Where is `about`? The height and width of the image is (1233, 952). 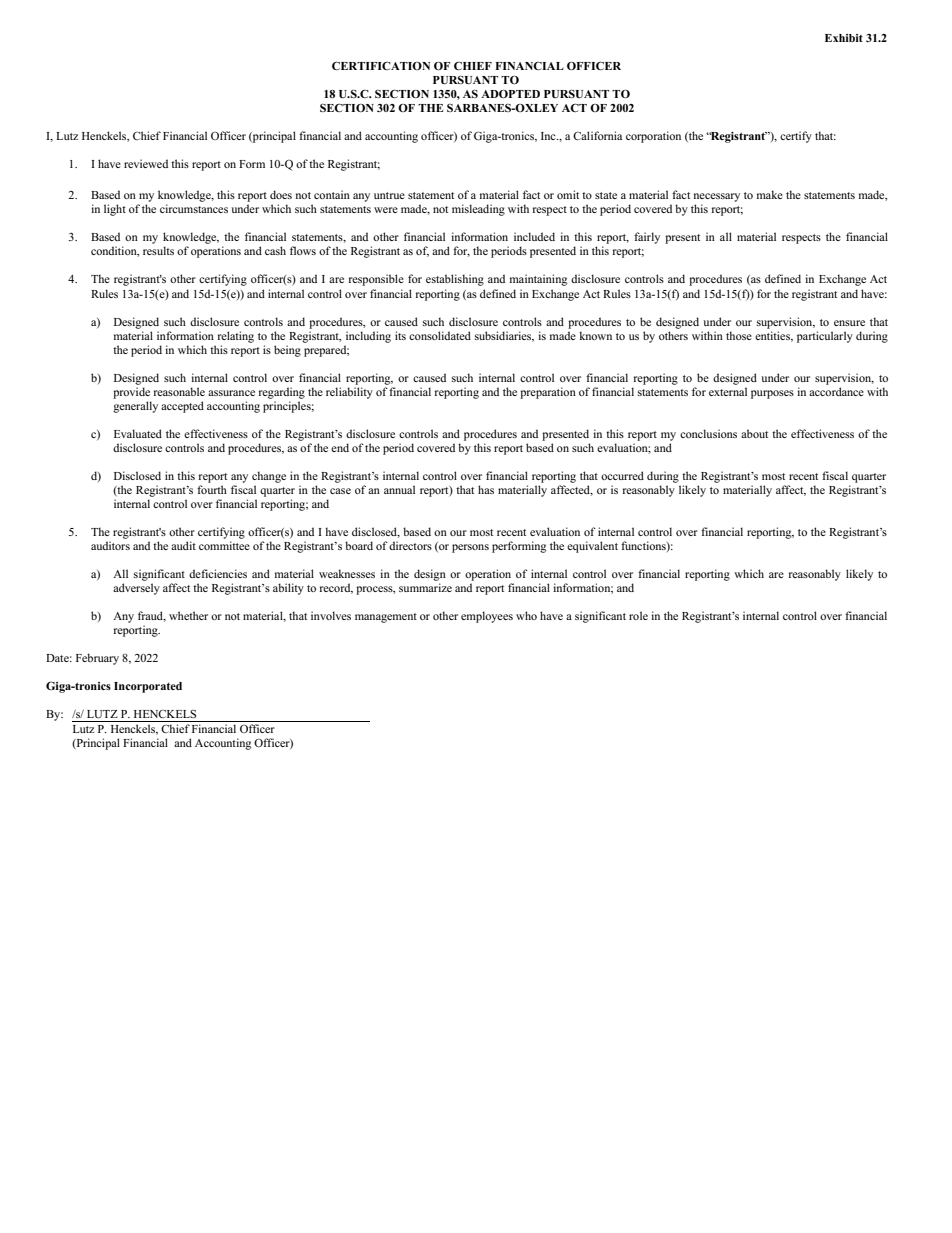
about is located at coordinates (754, 433).
